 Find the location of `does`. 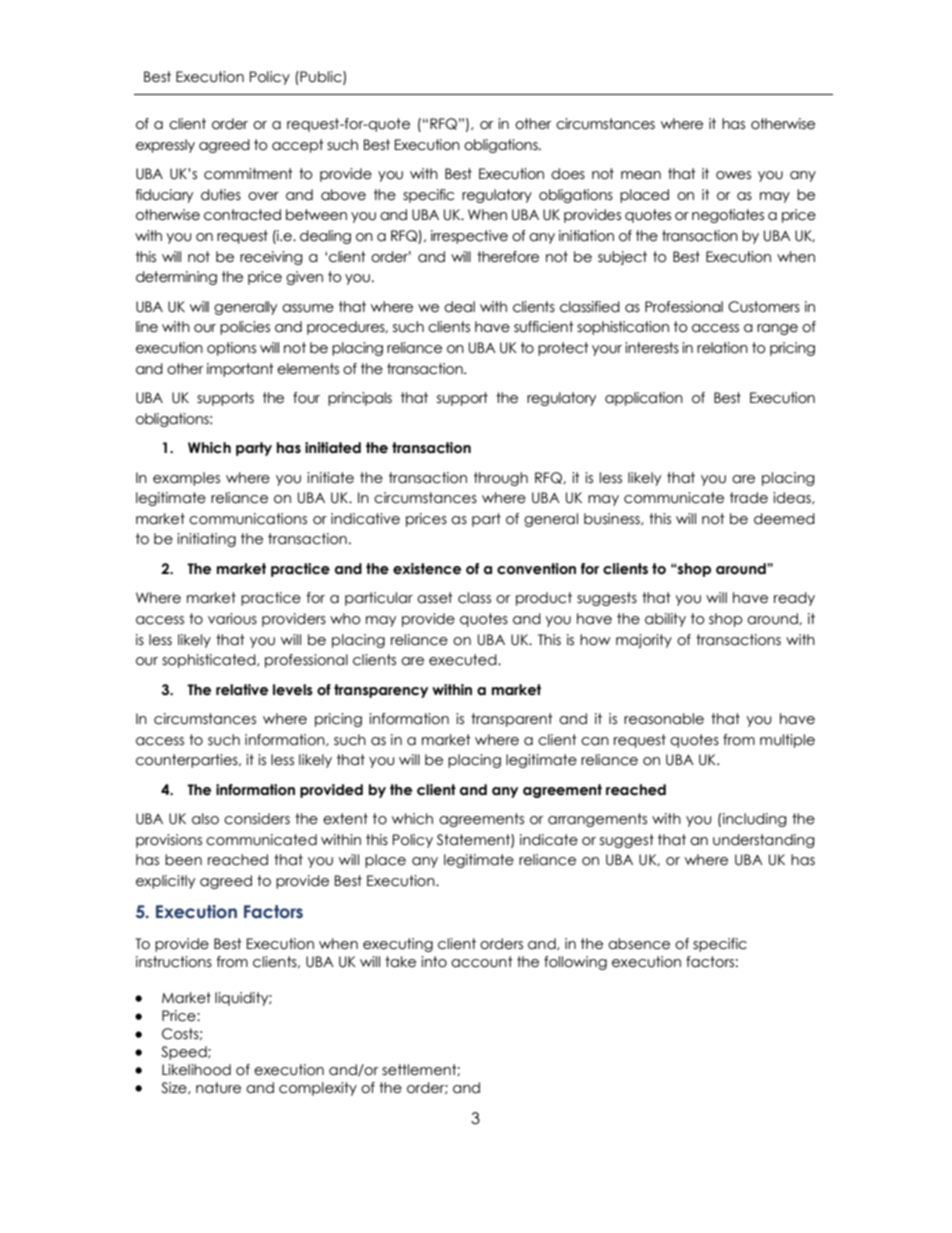

does is located at coordinates (568, 174).
